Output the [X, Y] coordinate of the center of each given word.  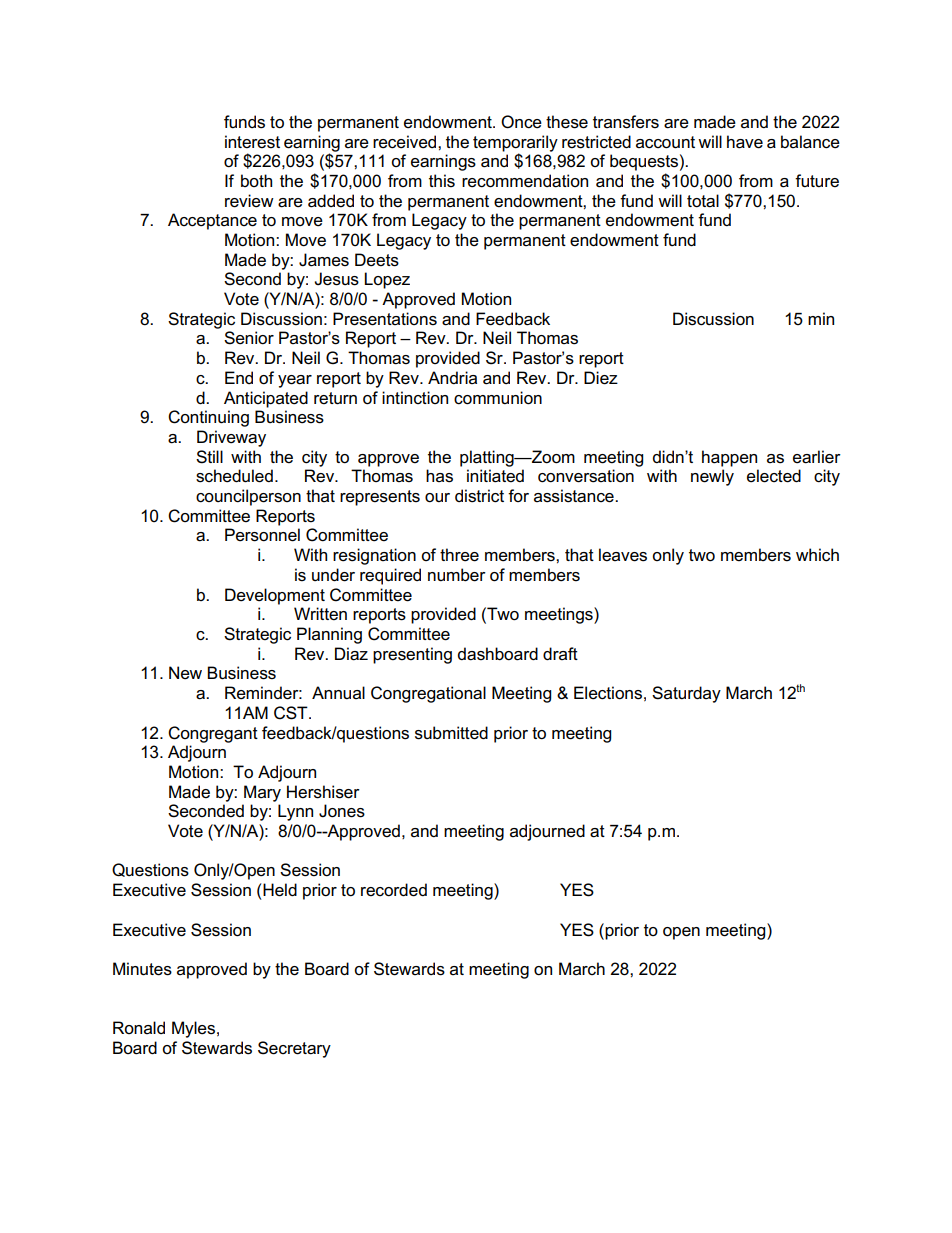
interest [252, 142]
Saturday [686, 694]
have [745, 142]
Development [275, 596]
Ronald [139, 1027]
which [817, 555]
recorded [394, 890]
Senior [249, 338]
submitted [451, 733]
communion [498, 398]
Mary [262, 793]
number [457, 575]
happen [729, 458]
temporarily [515, 144]
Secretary [294, 1049]
